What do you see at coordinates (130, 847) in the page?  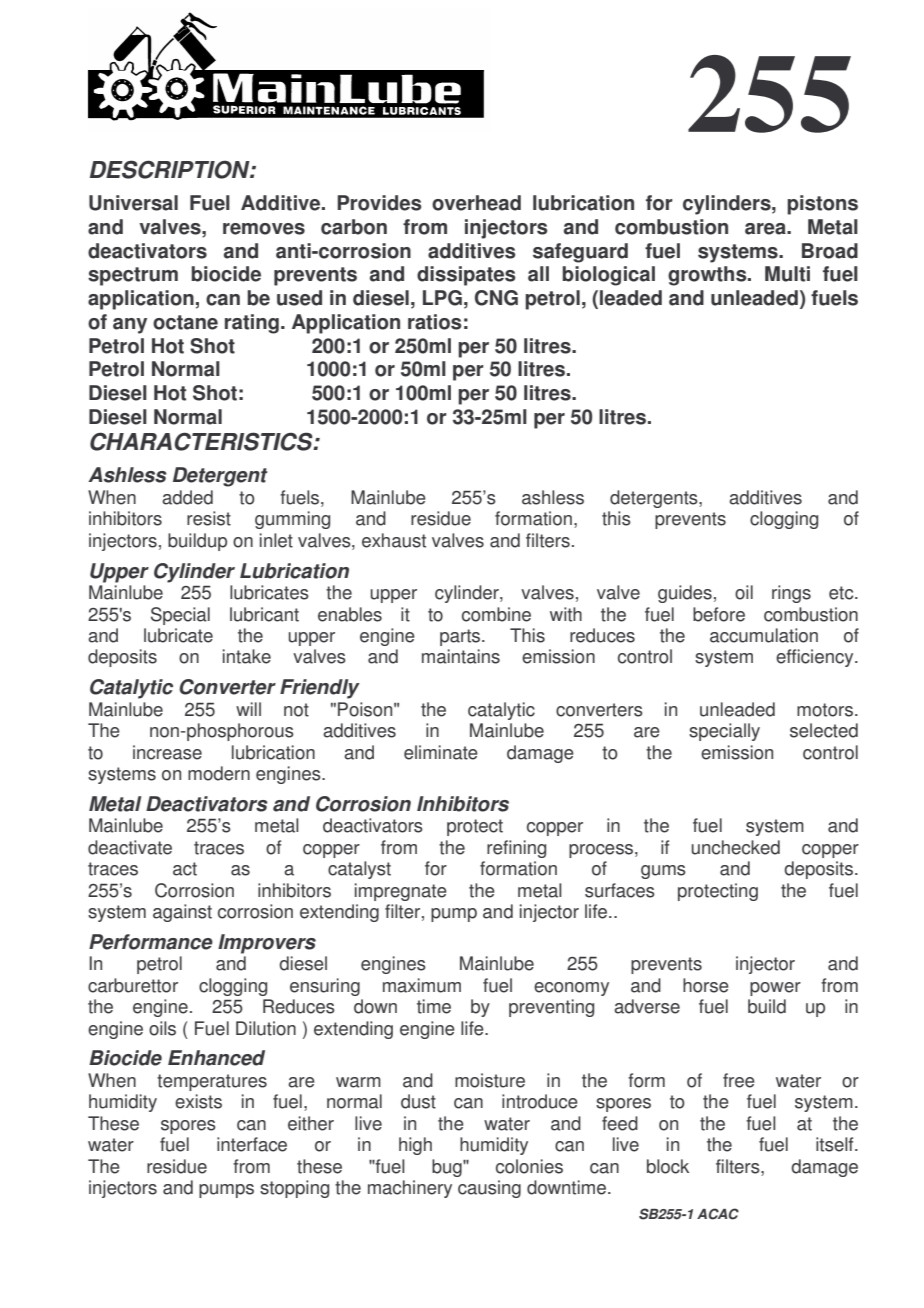 I see `deactivate` at bounding box center [130, 847].
